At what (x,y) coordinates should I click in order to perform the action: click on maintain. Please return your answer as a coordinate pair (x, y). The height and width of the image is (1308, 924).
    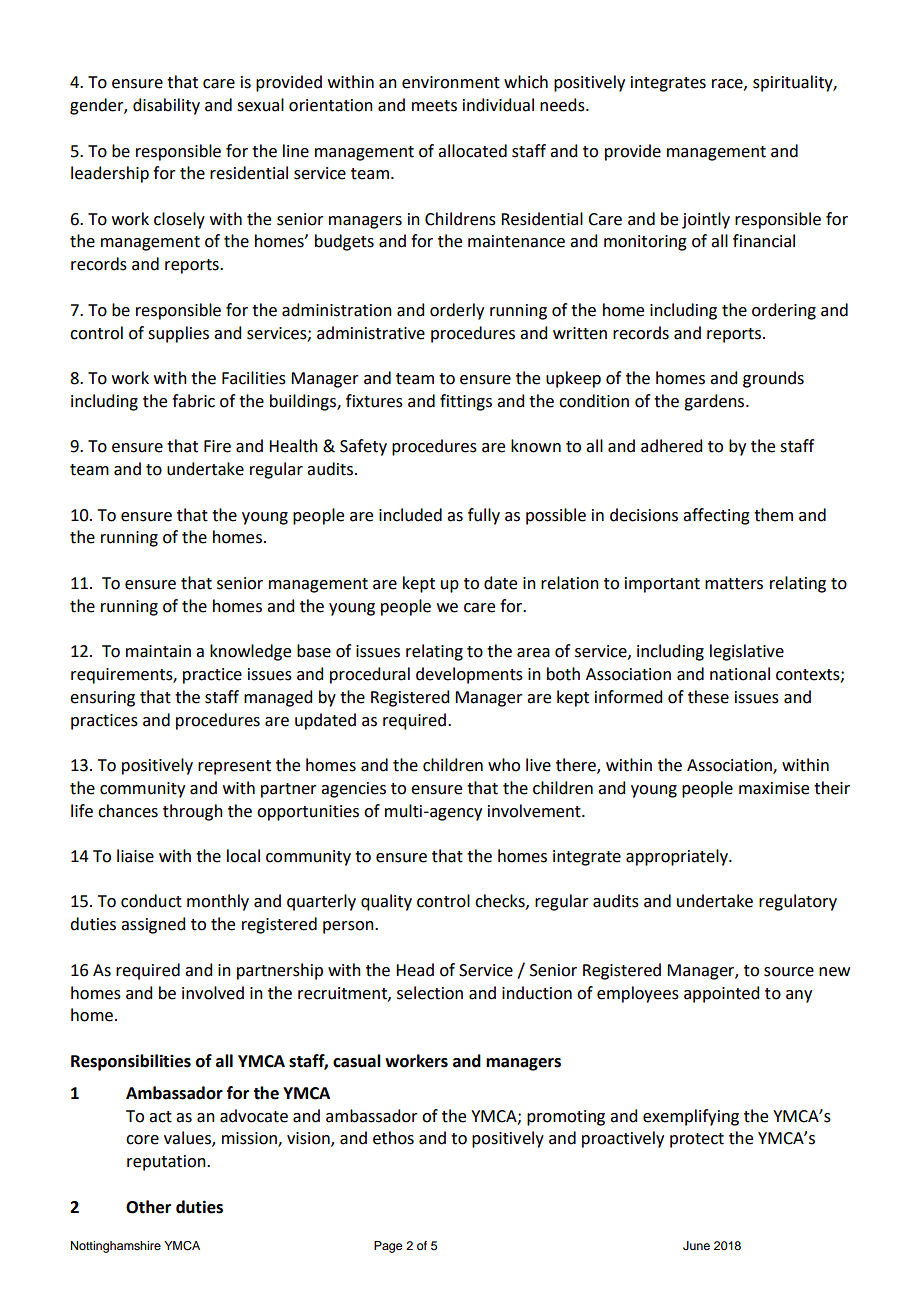
    Looking at the image, I should click on (158, 651).
